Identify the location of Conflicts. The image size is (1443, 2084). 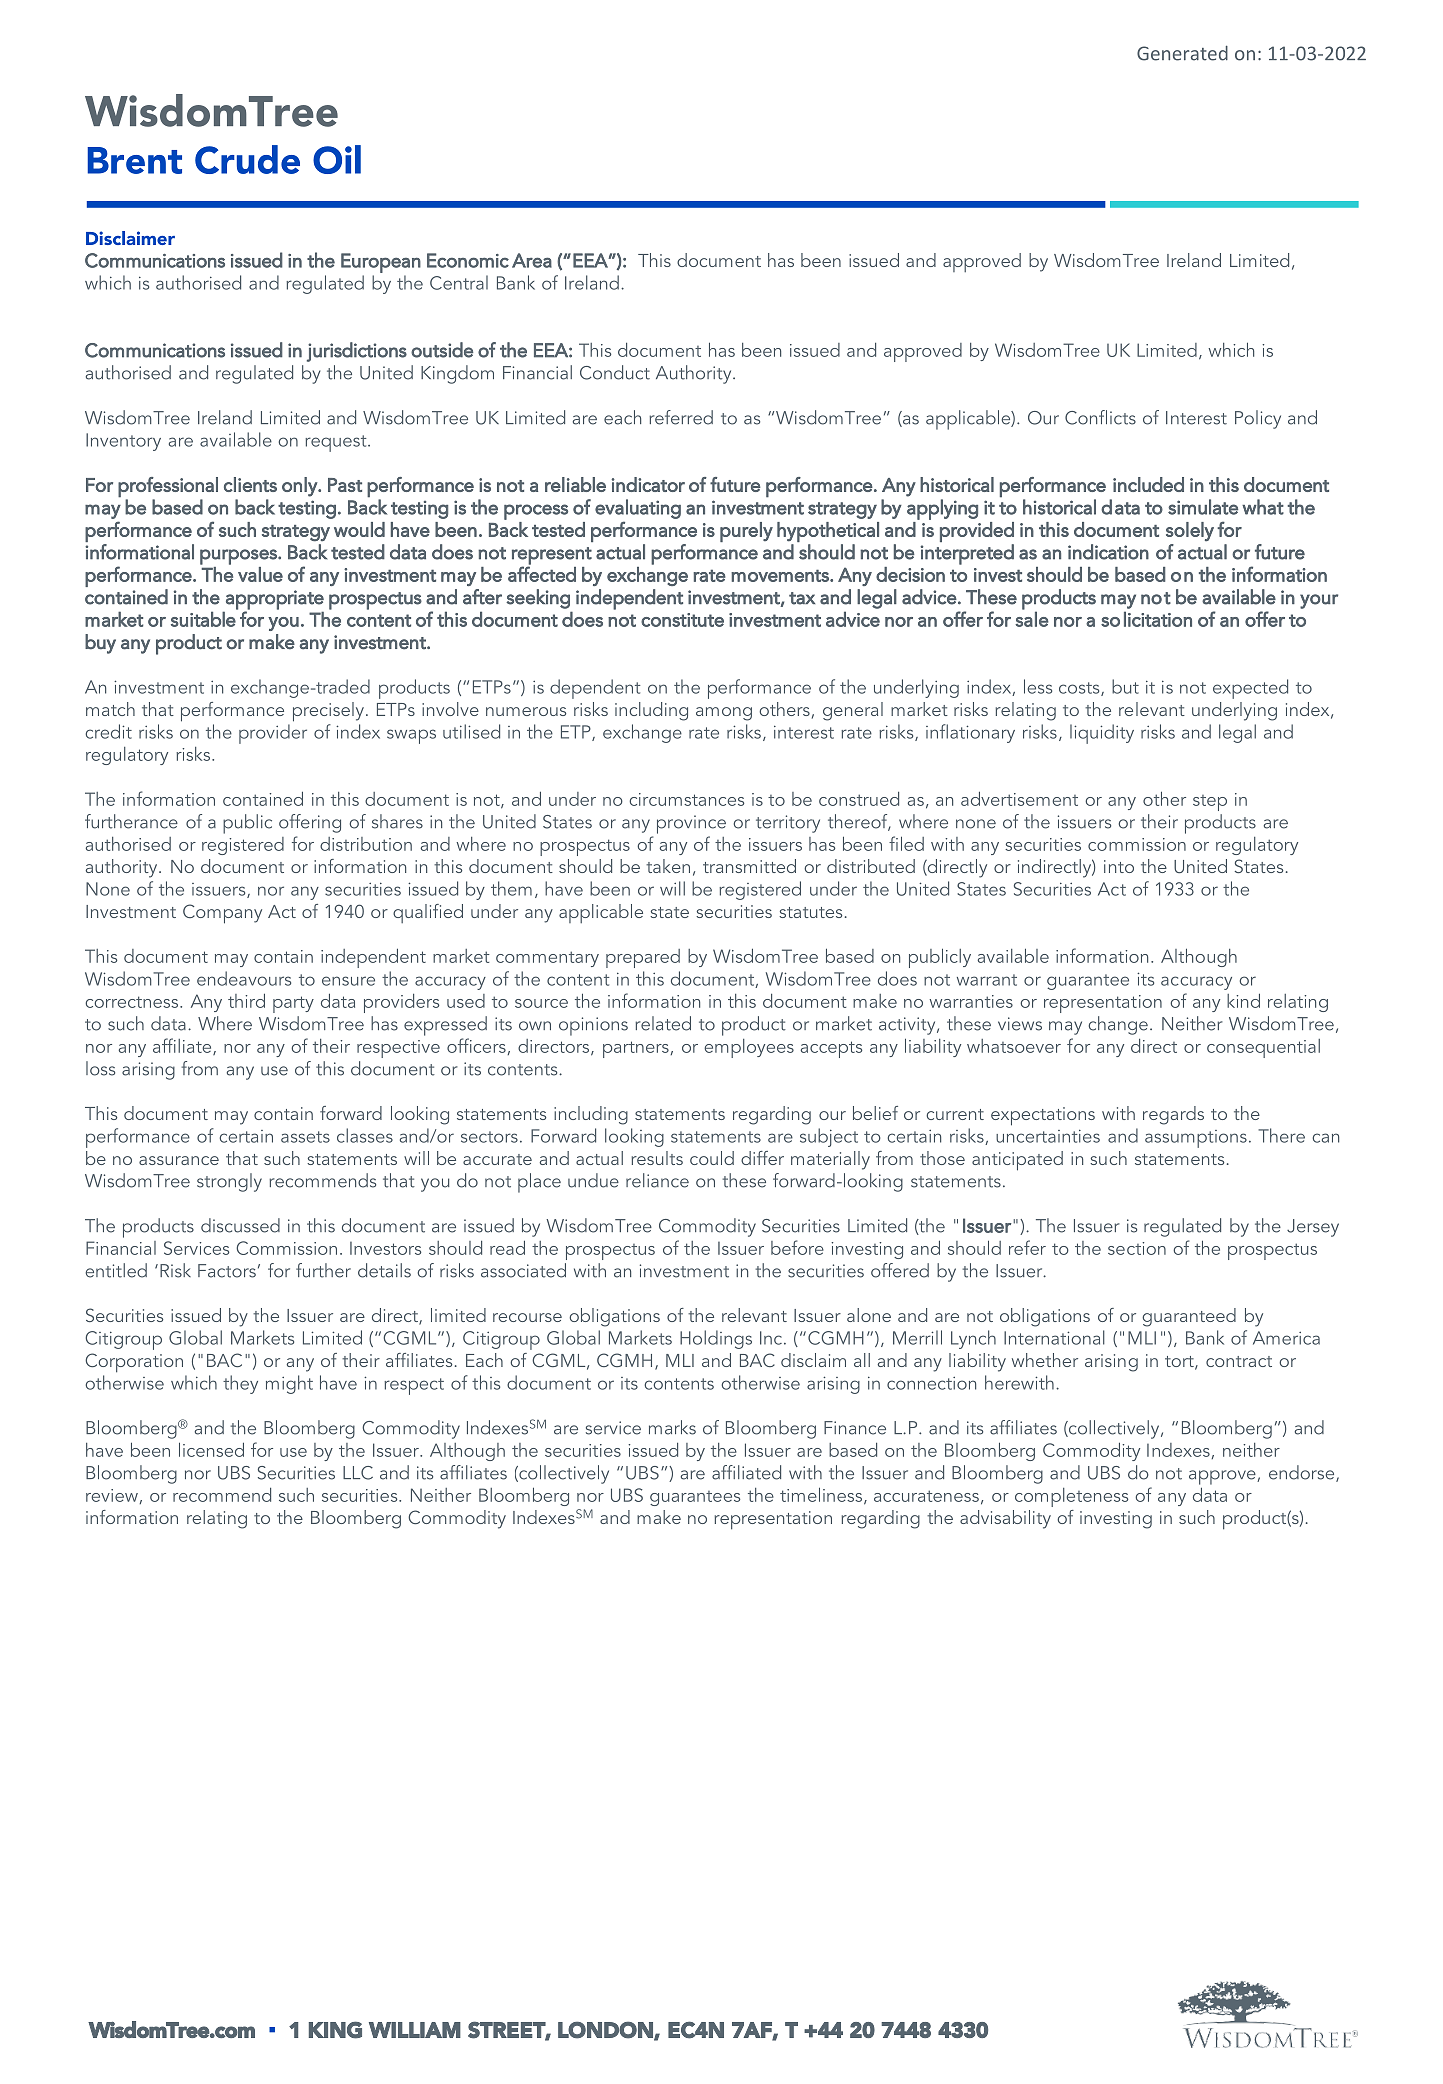
(1100, 417).
